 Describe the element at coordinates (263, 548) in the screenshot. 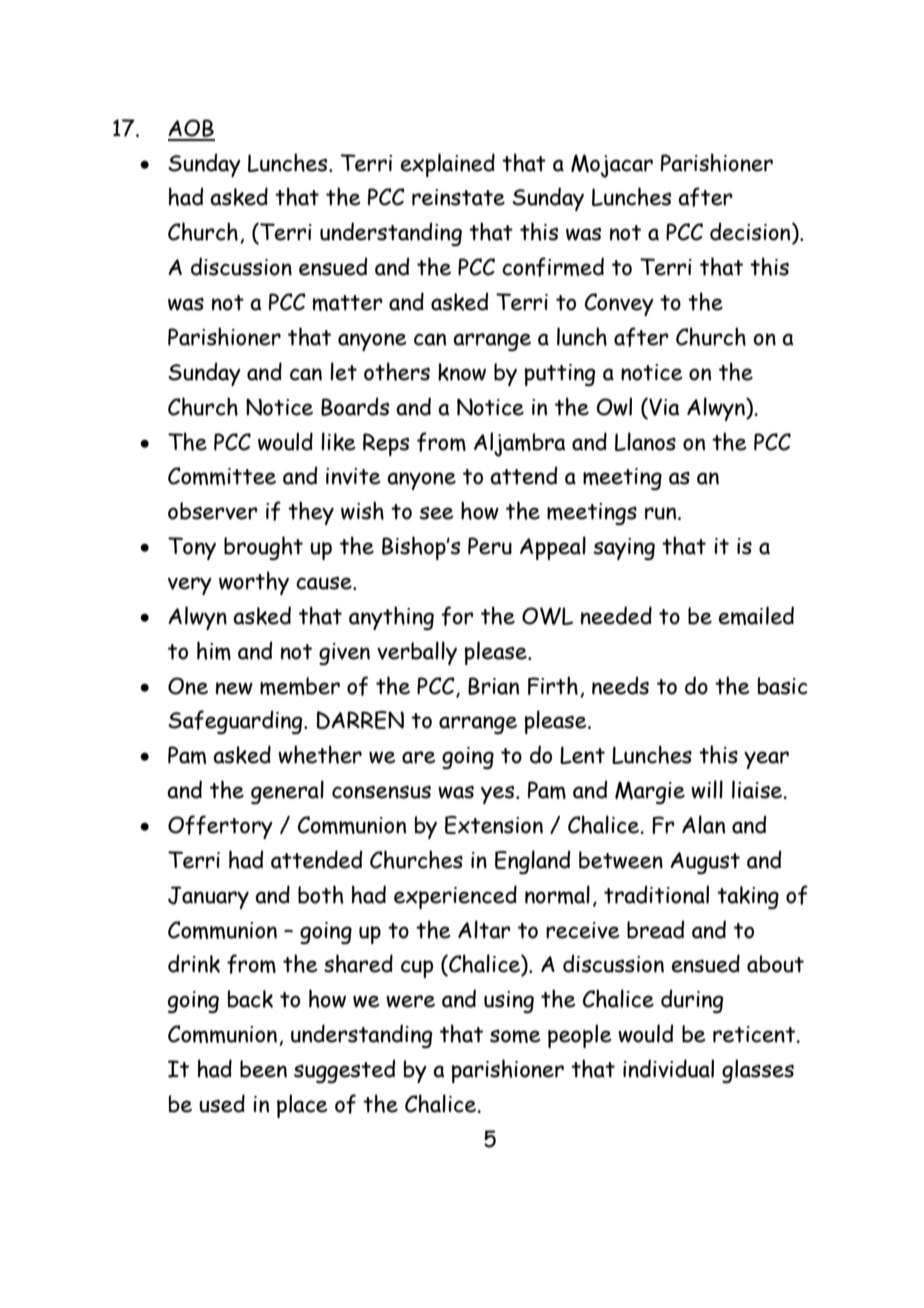

I see `brought` at that location.
